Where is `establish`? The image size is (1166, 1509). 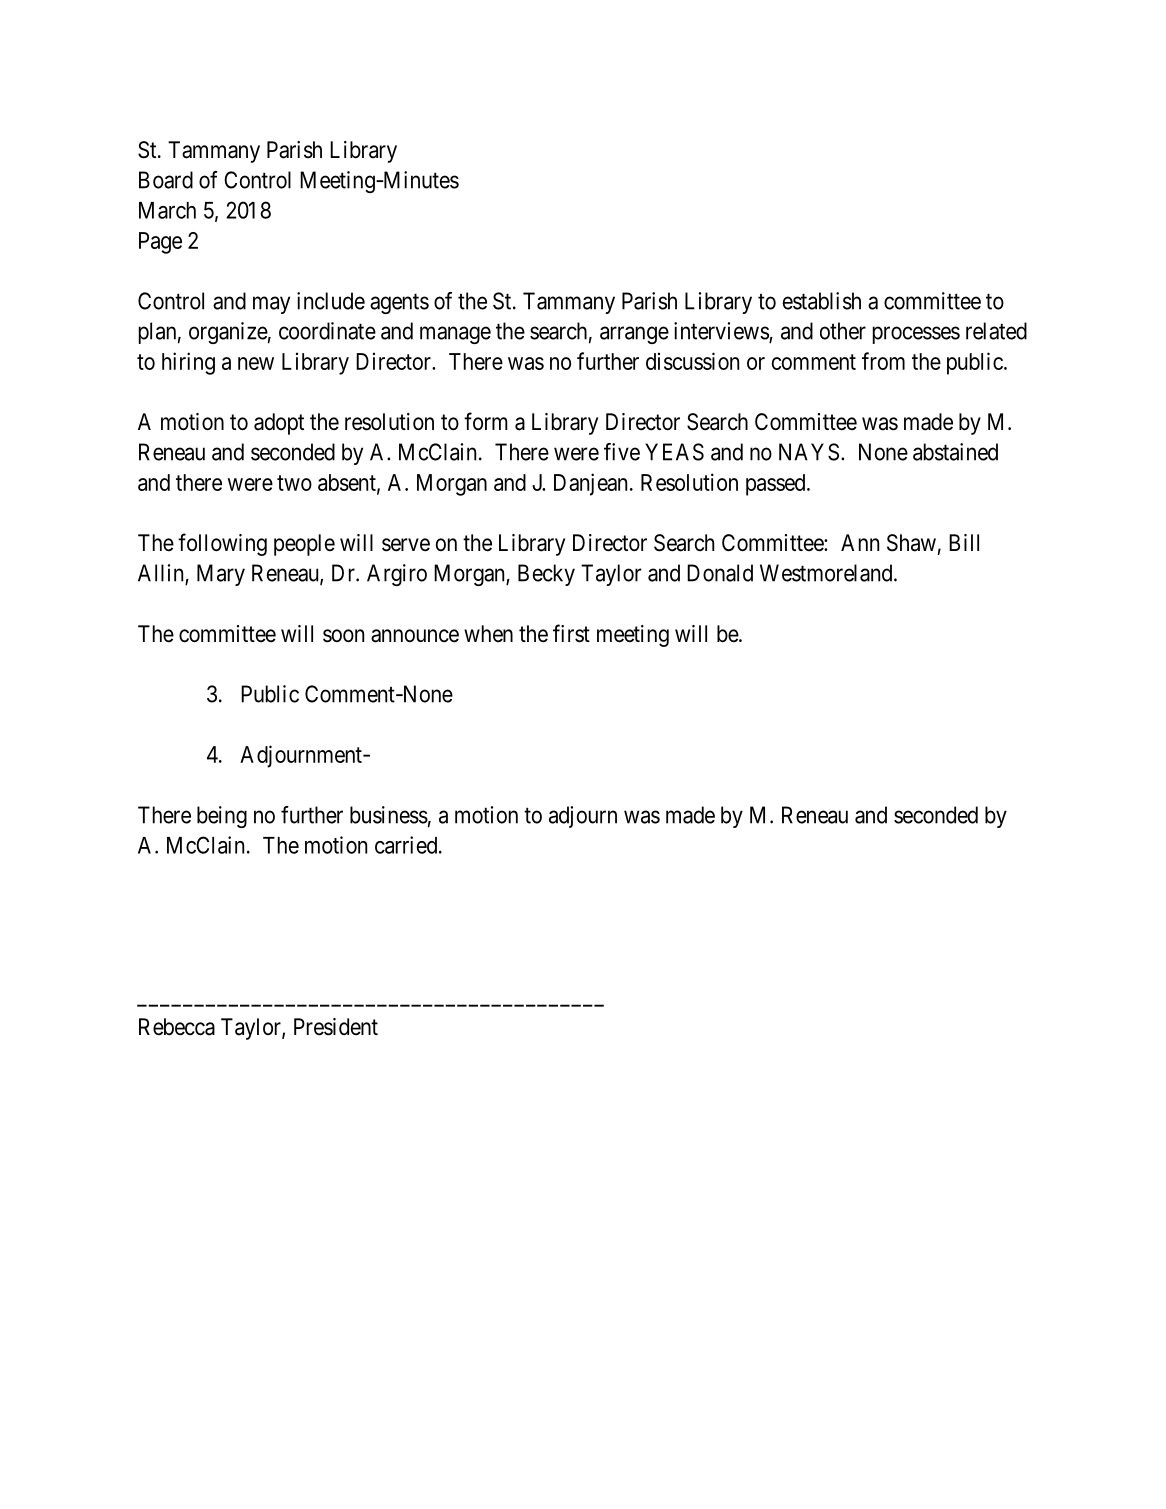 establish is located at coordinates (822, 301).
